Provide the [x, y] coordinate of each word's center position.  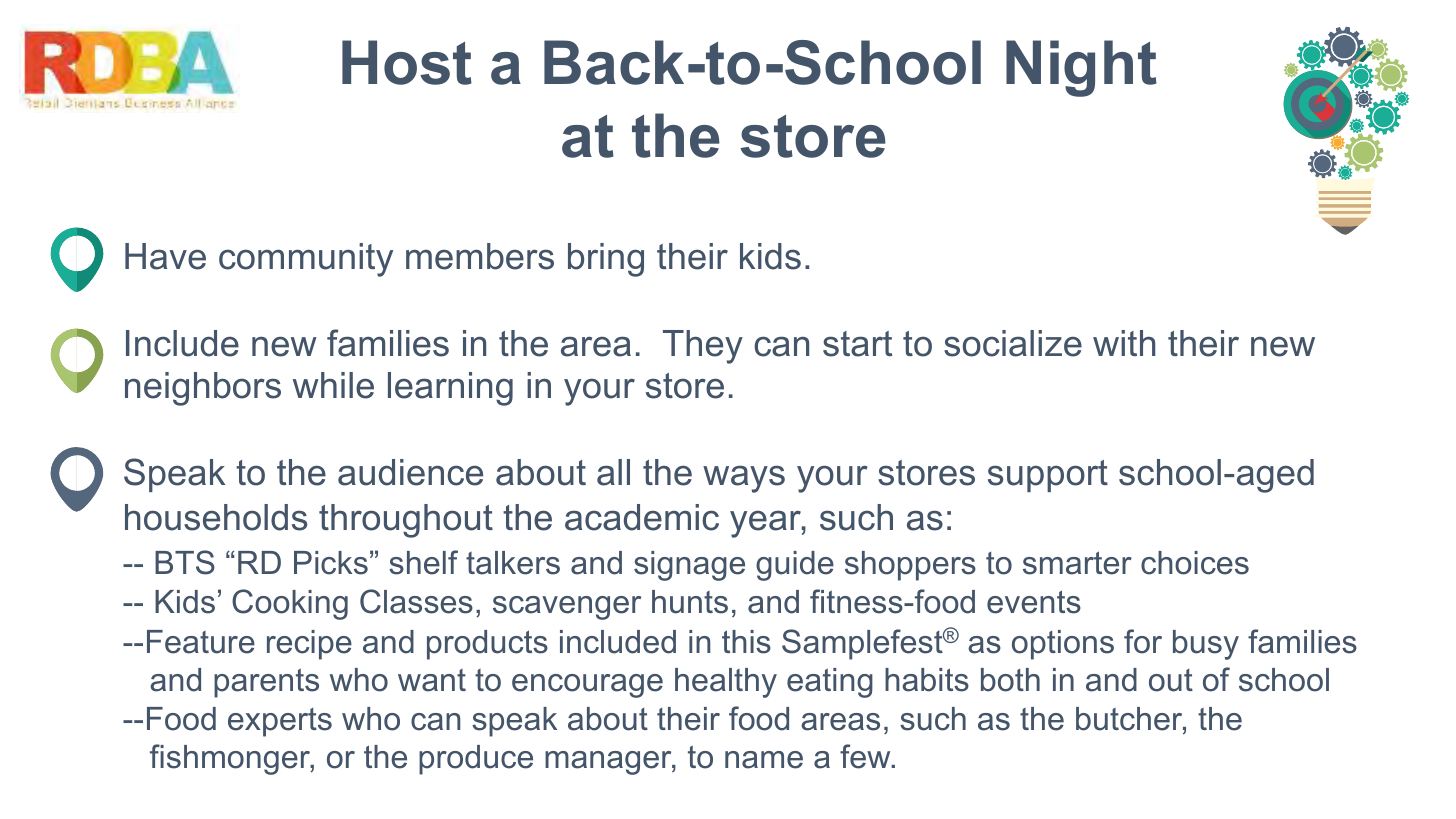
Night [1081, 68]
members [480, 256]
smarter [1077, 563]
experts [280, 722]
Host [407, 62]
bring [606, 260]
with [1124, 343]
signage [689, 566]
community [306, 260]
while [333, 385]
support [1048, 476]
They [703, 347]
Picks [331, 563]
